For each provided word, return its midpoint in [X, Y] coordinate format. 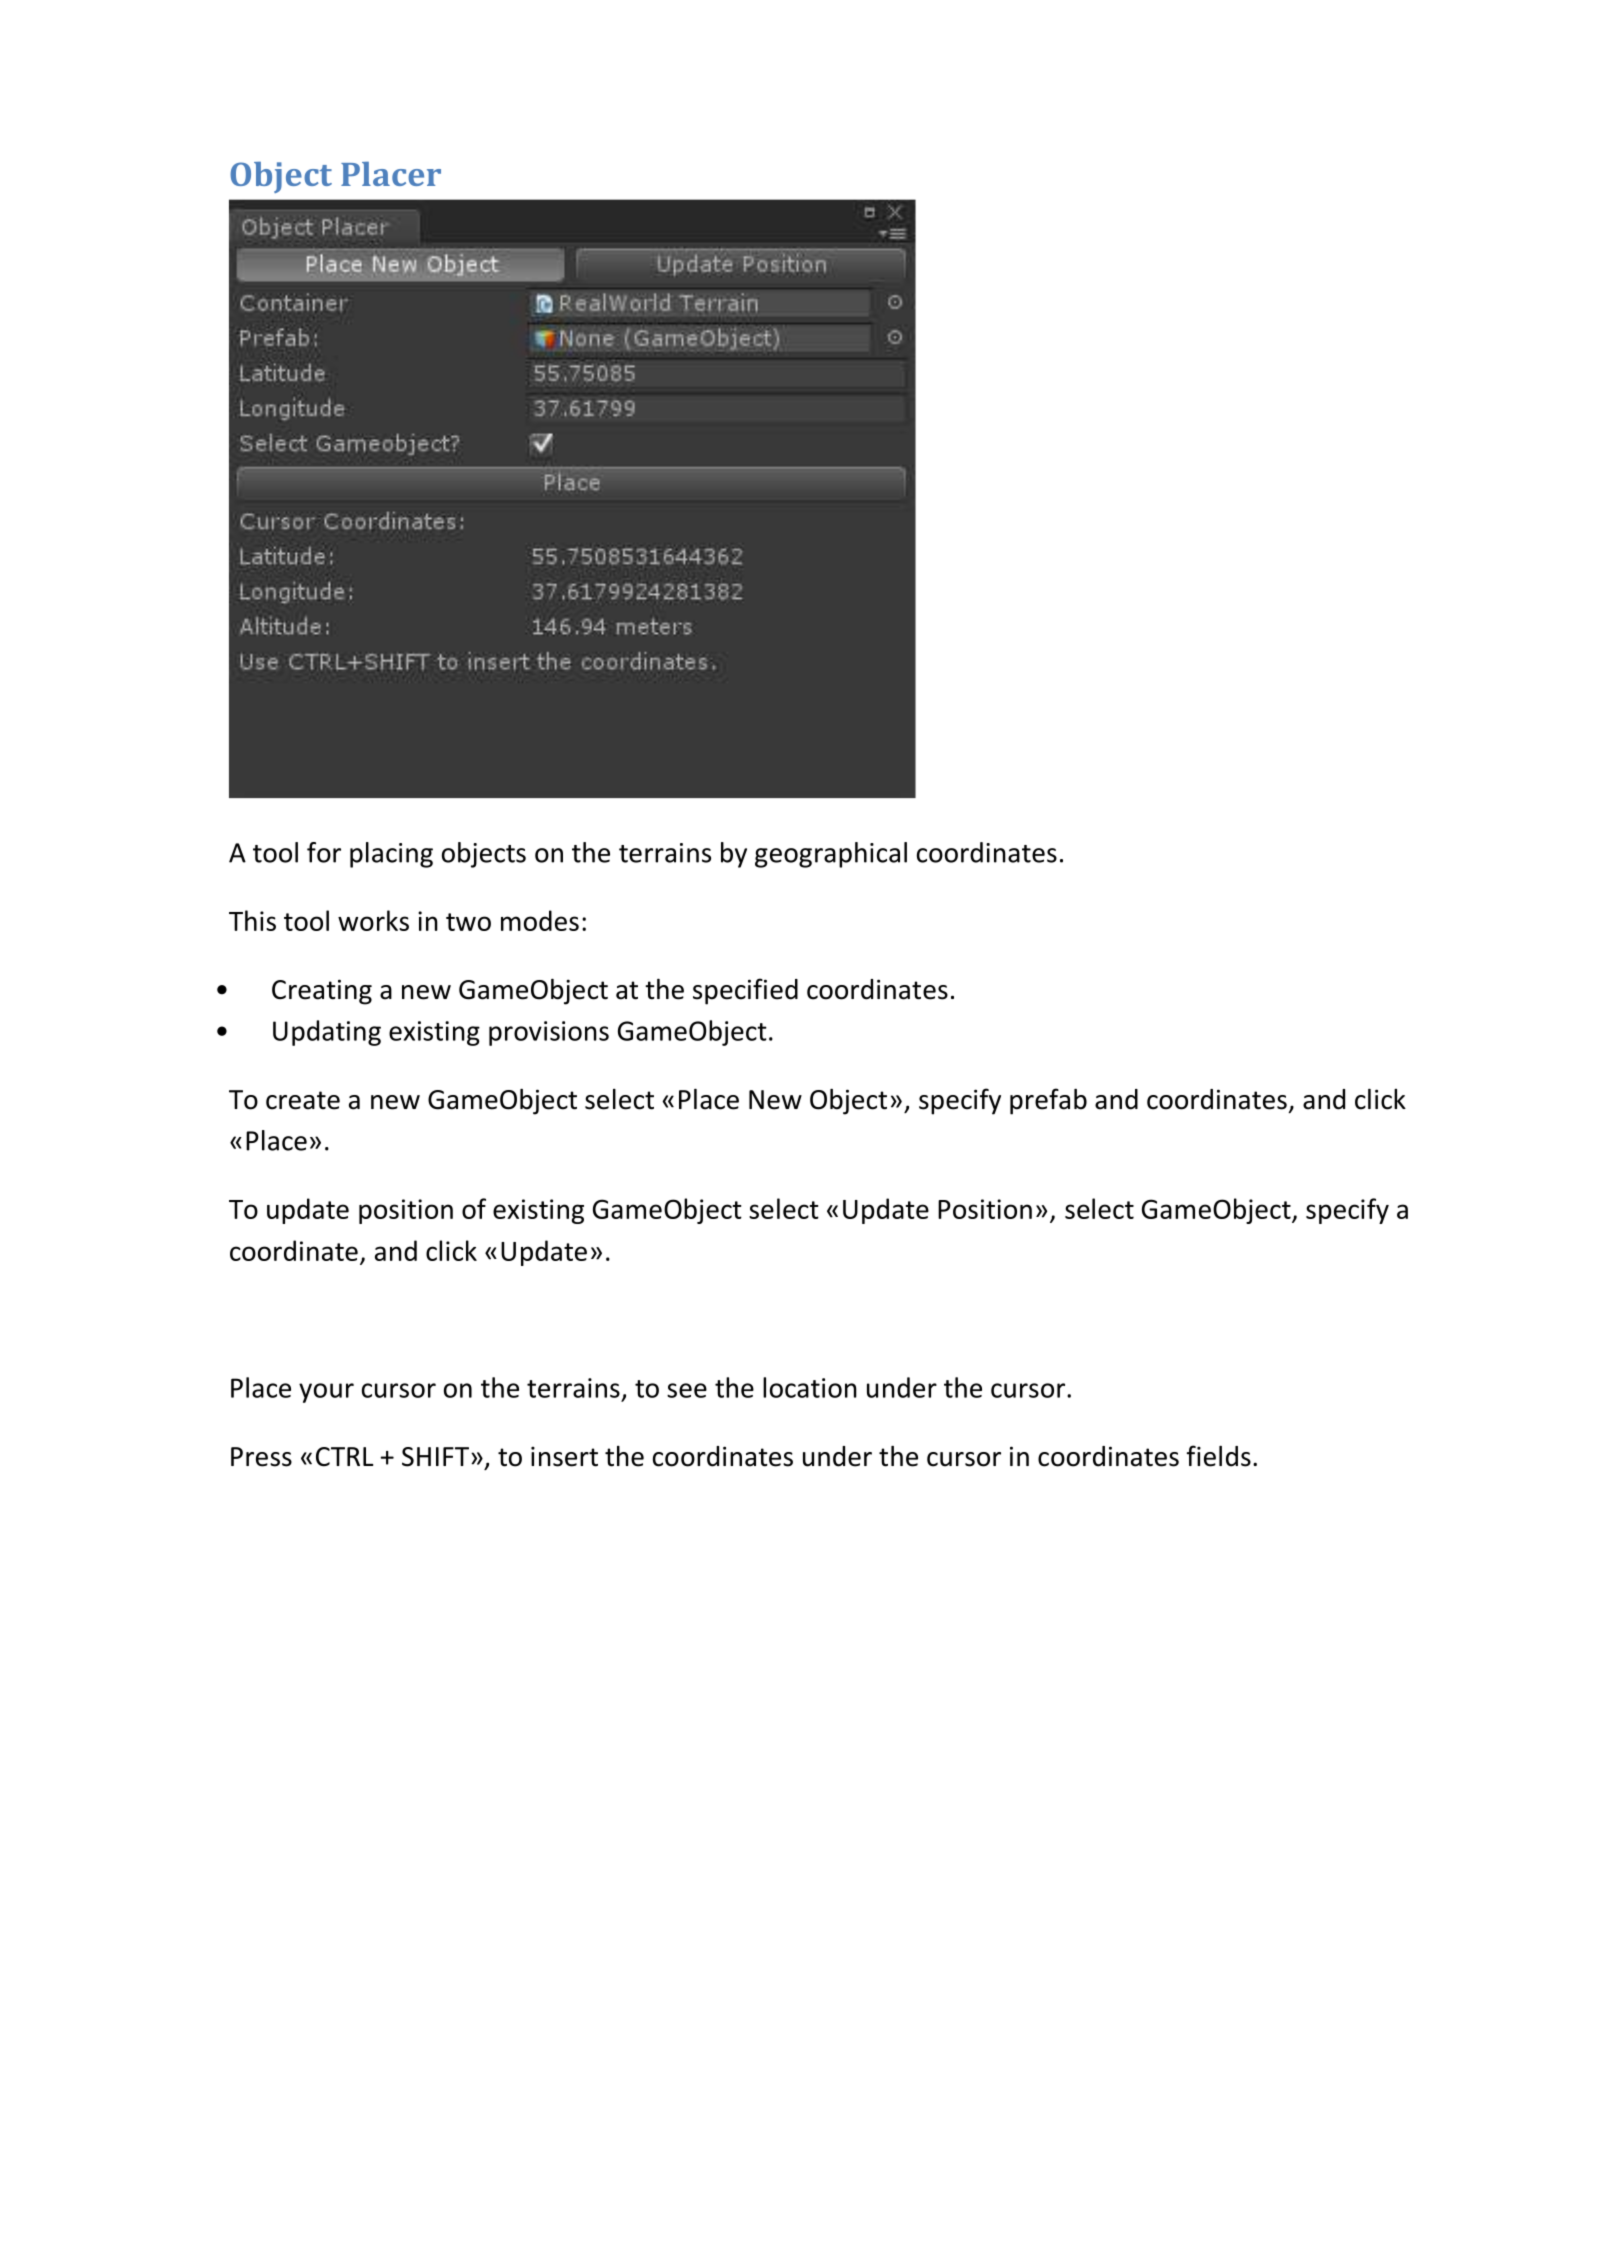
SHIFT [435, 1457]
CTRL [344, 1457]
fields [1219, 1456]
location [810, 1387]
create [303, 1100]
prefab [1048, 1101]
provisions [549, 1033]
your [326, 1393]
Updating [327, 1033]
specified [745, 991]
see [687, 1390]
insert [564, 1456]
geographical [831, 855]
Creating [322, 992]
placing [391, 855]
